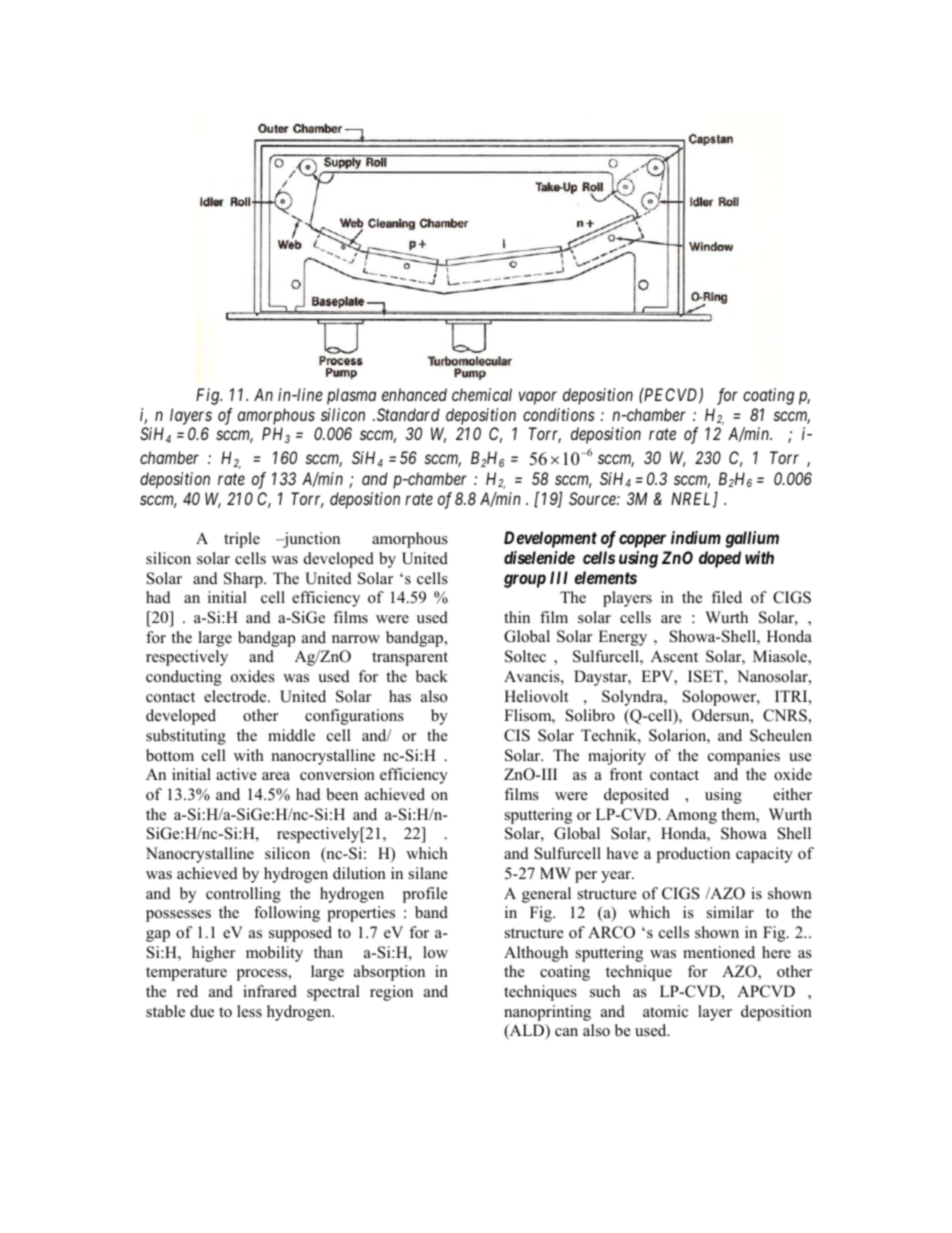 The height and width of the screenshot is (1233, 952). Describe the element at coordinates (236, 774) in the screenshot. I see `active` at that location.
